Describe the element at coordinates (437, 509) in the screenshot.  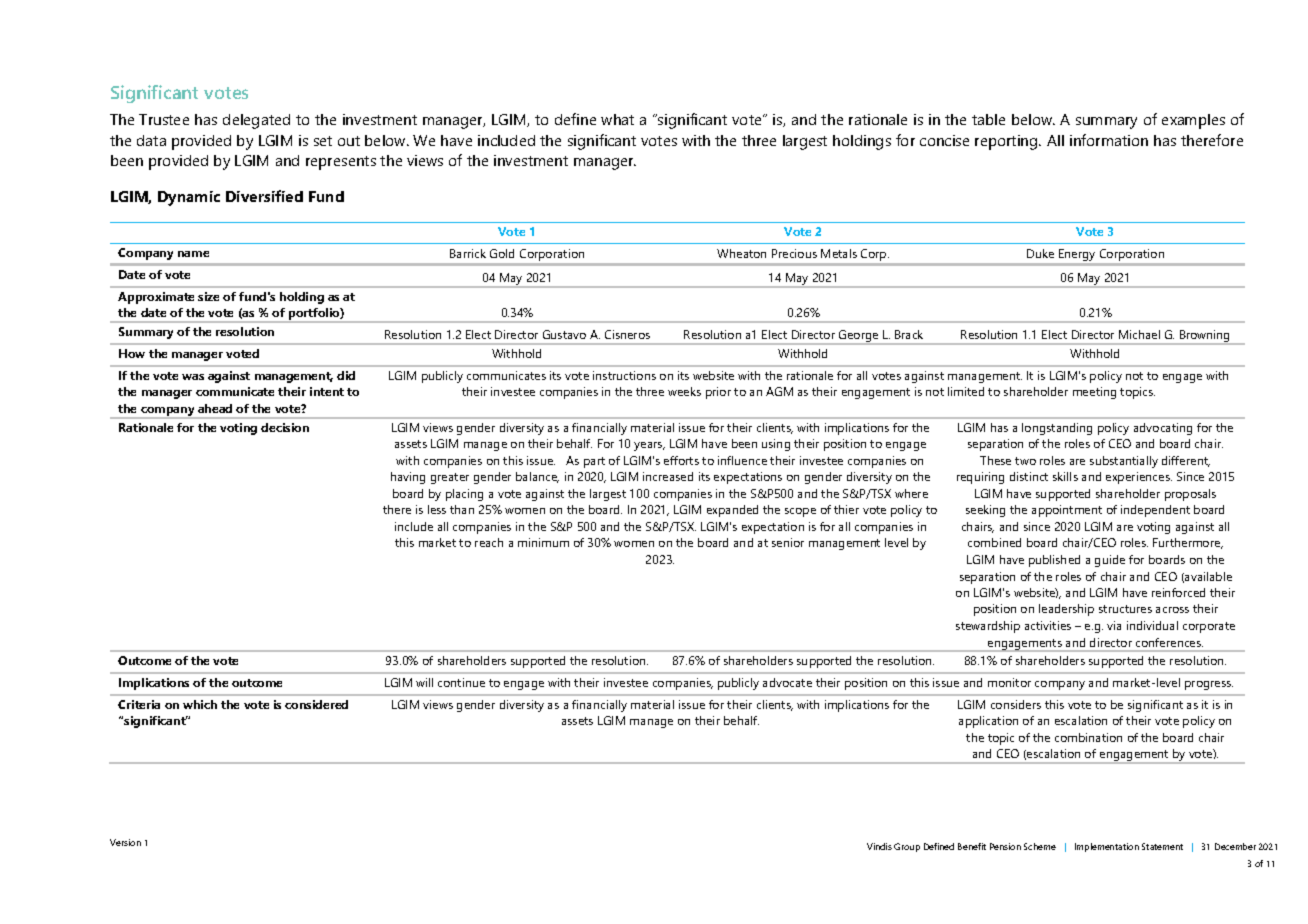
I see `less` at that location.
